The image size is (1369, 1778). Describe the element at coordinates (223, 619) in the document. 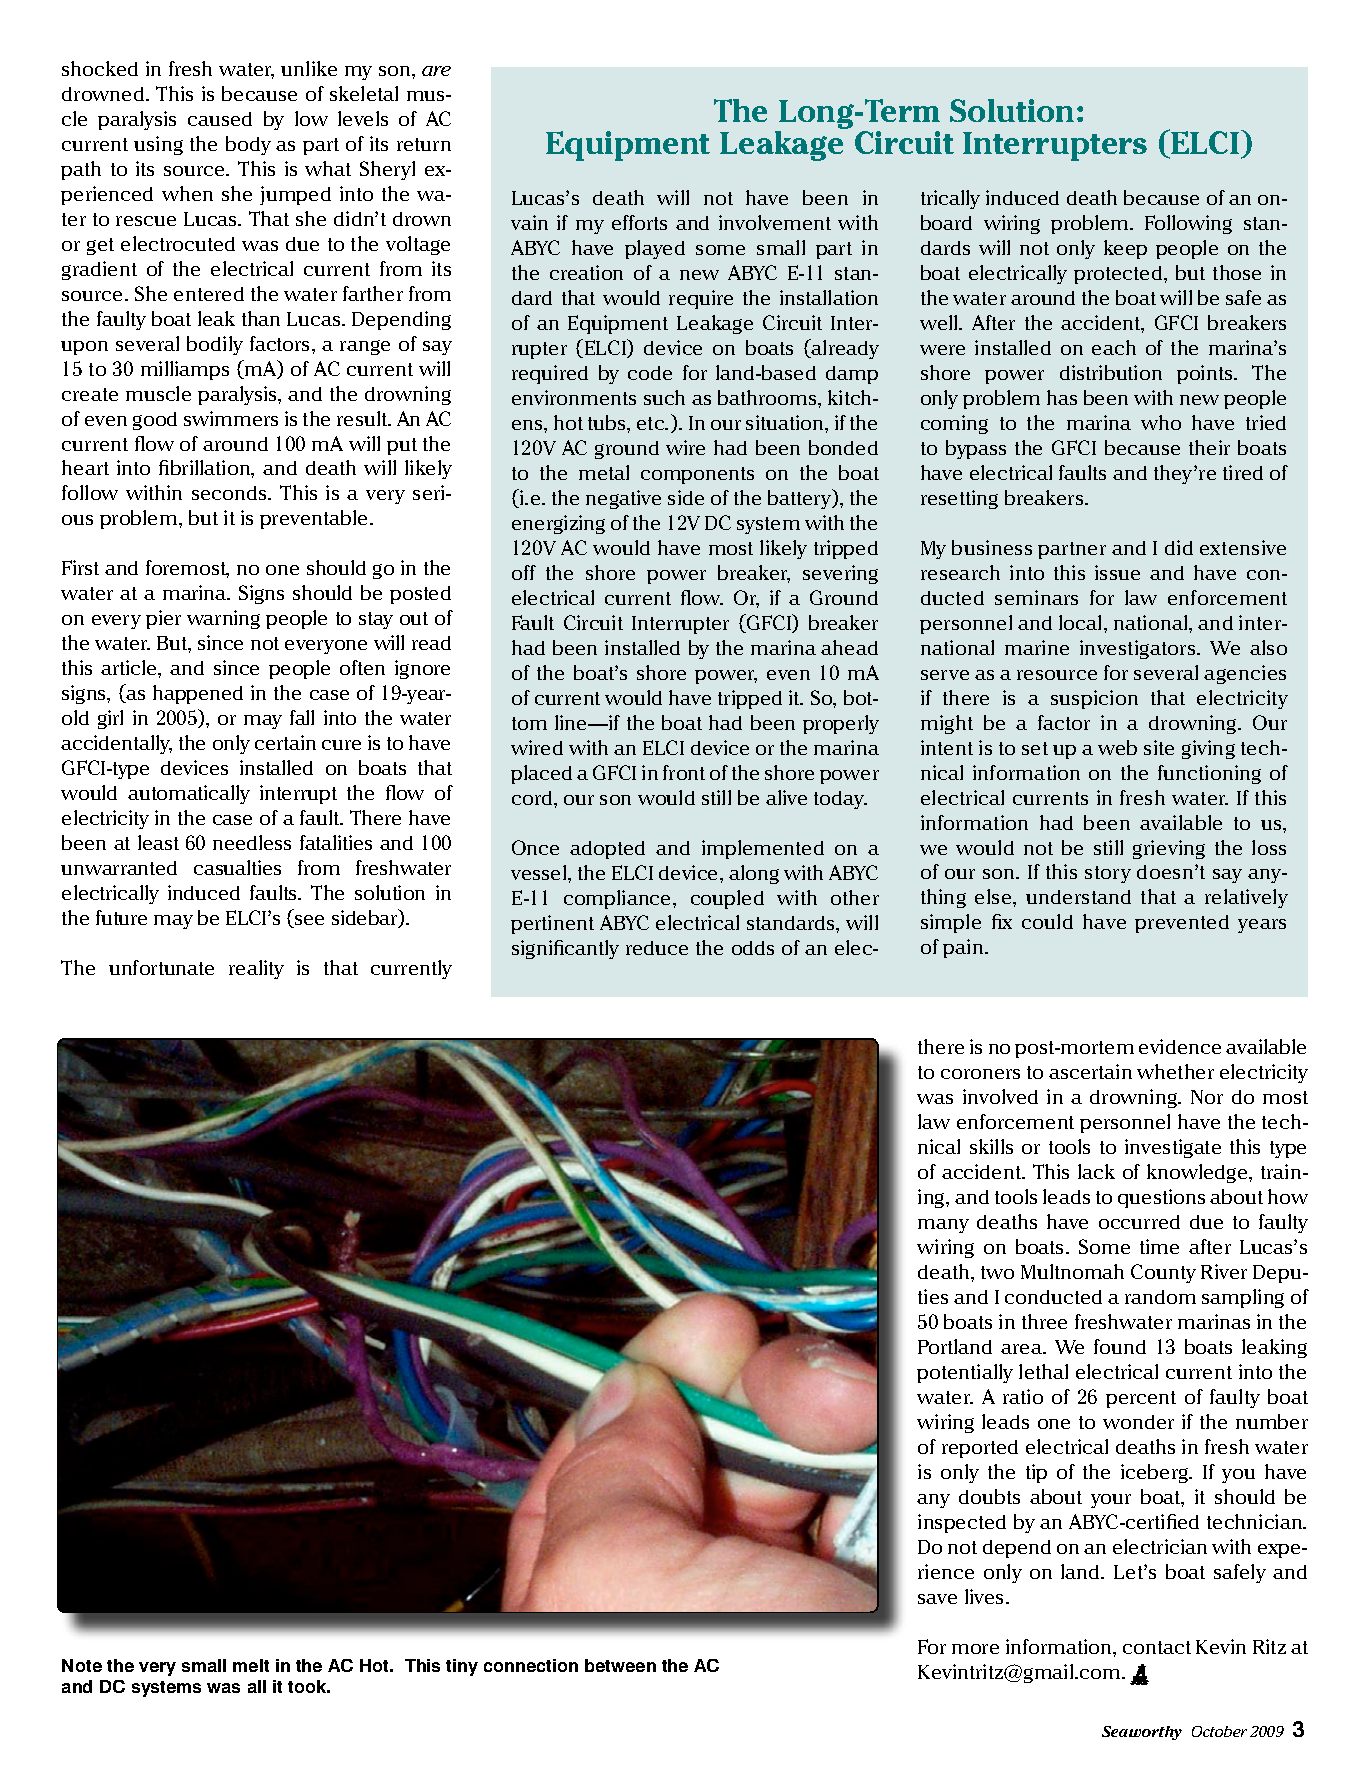

I see `warning` at that location.
